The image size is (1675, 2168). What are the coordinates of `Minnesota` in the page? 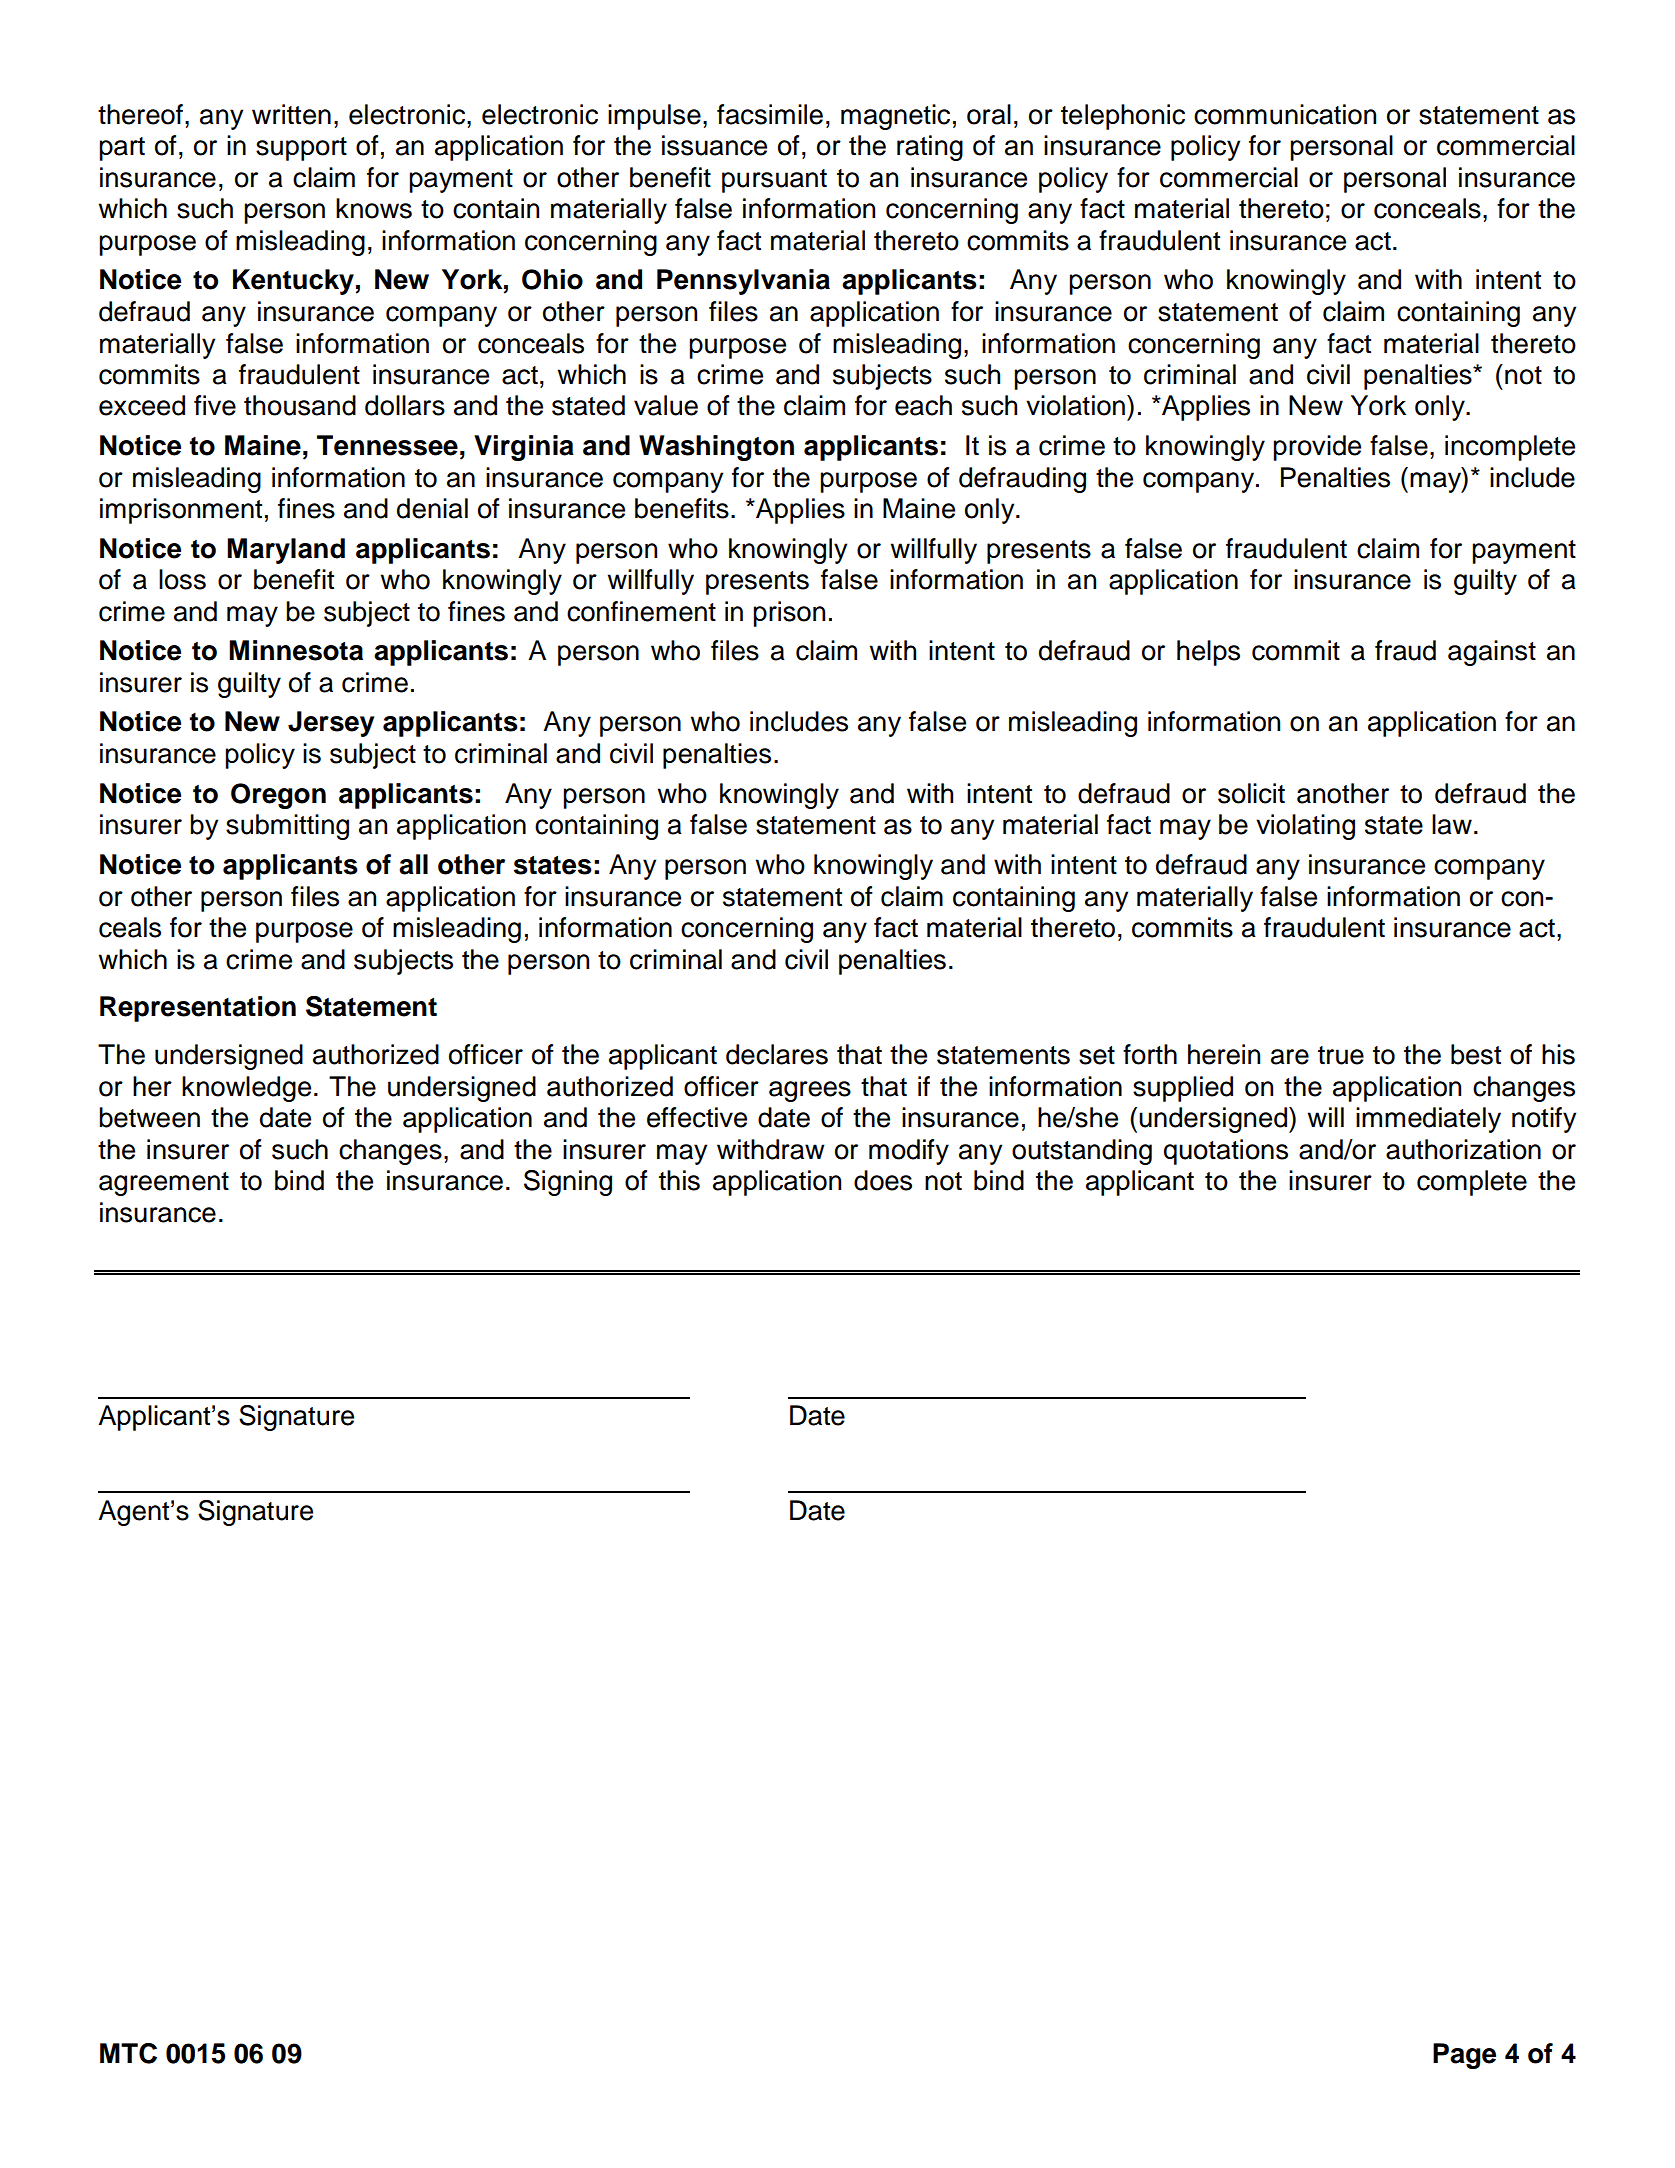 It's located at (296, 650).
